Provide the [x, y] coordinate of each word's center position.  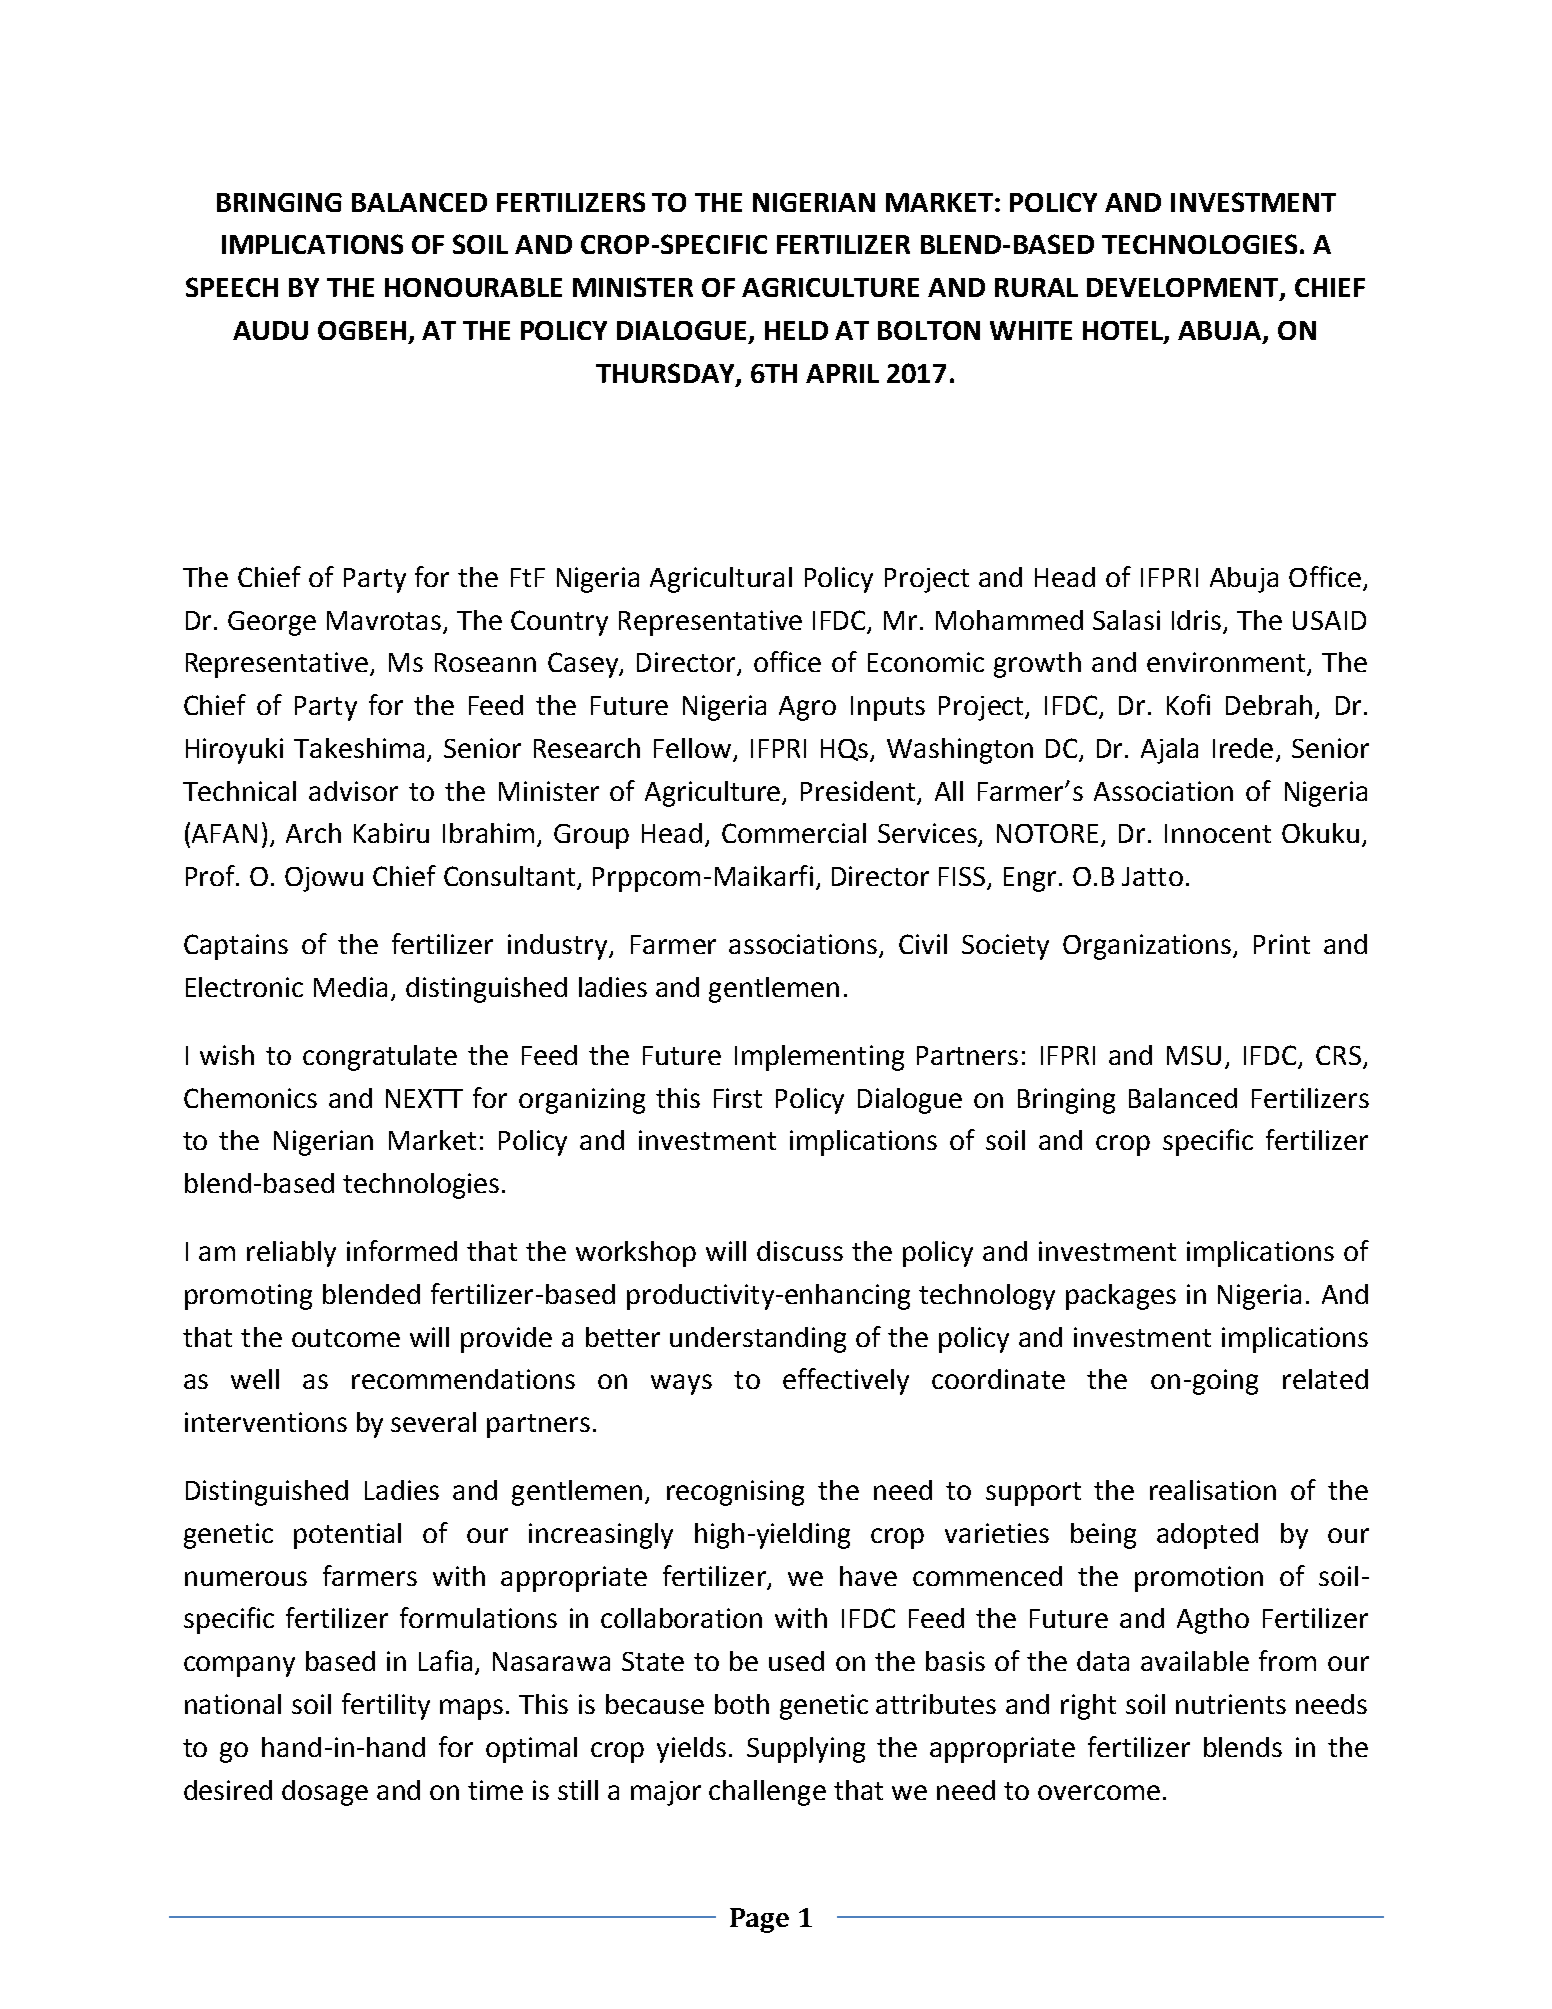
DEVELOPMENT [1184, 289]
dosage [325, 1793]
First [738, 1098]
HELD [796, 330]
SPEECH [232, 287]
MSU [1194, 1055]
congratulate [380, 1058]
